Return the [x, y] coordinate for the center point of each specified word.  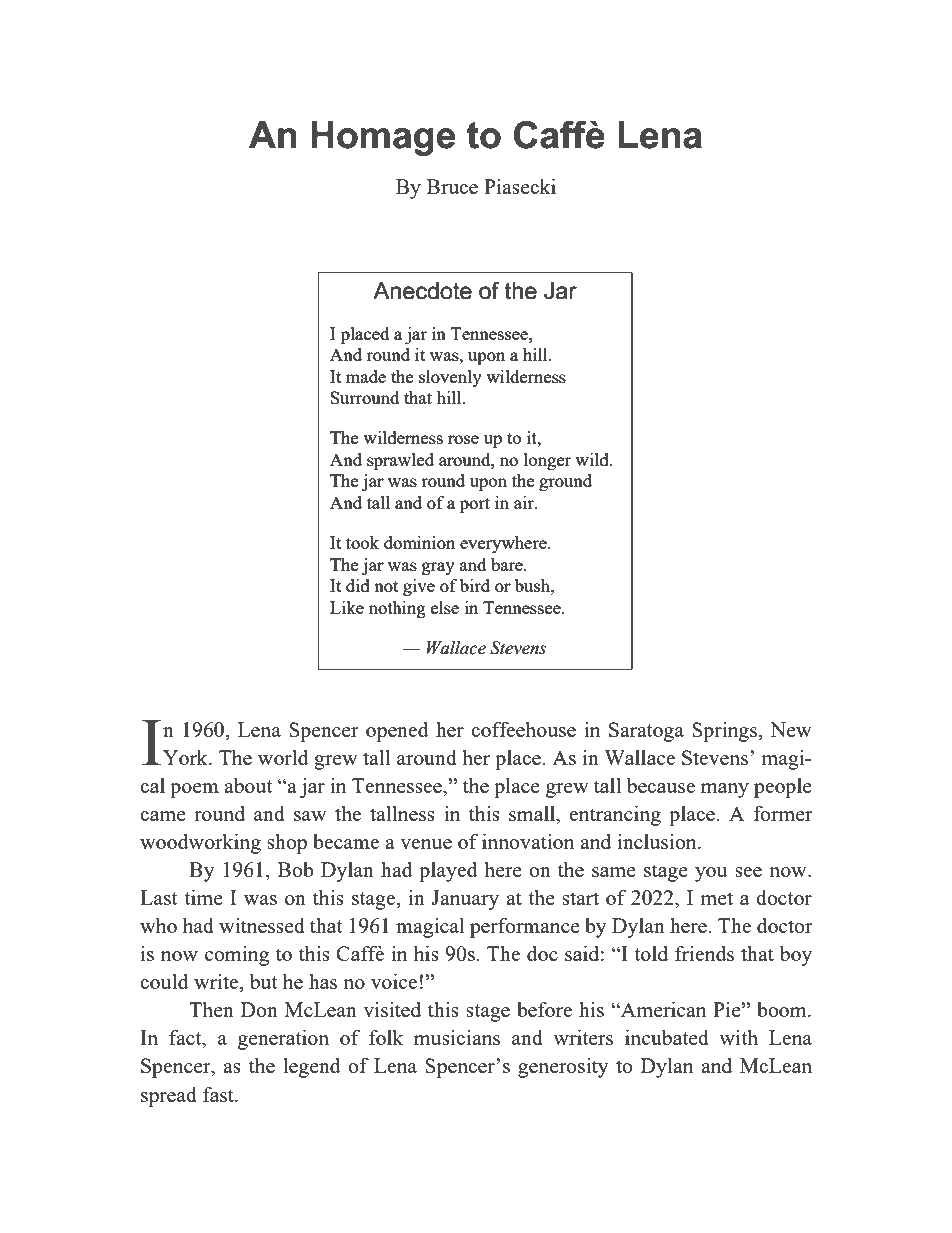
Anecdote [422, 291]
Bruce [452, 186]
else [445, 607]
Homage [383, 138]
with [738, 1037]
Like [347, 607]
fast [219, 1094]
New [791, 729]
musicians [457, 1037]
